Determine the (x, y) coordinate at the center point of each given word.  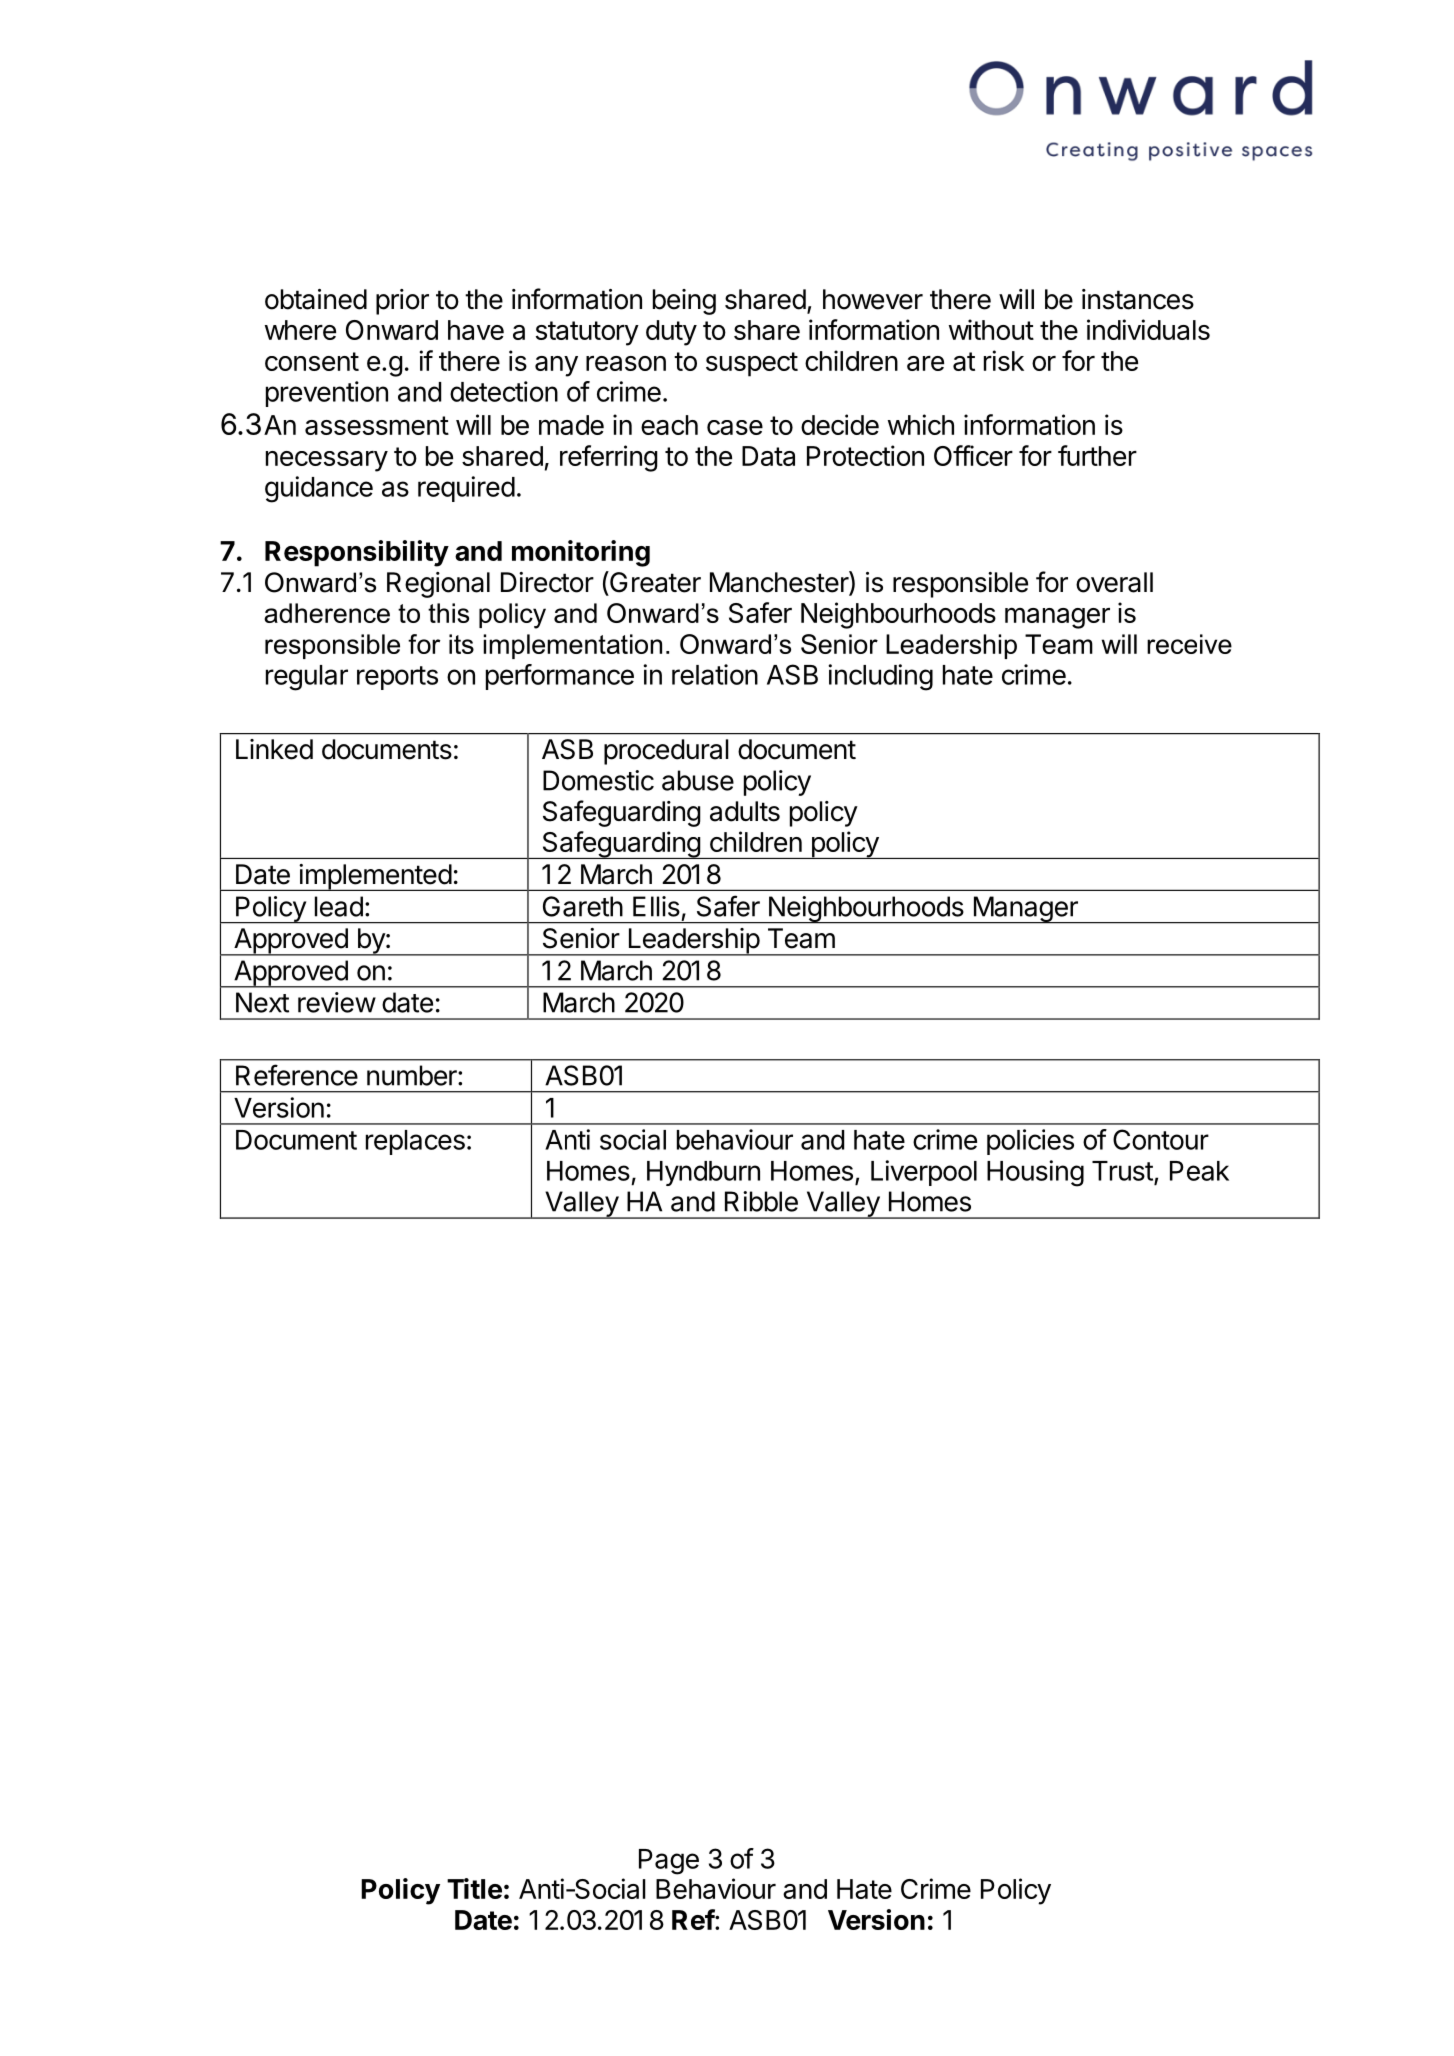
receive (1189, 644)
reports (397, 678)
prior (402, 302)
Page (669, 1862)
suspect (752, 364)
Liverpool (924, 1173)
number (413, 1075)
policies (1030, 1142)
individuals (1148, 329)
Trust (1122, 1171)
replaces (415, 1142)
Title (474, 1888)
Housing (1035, 1173)
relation (715, 674)
